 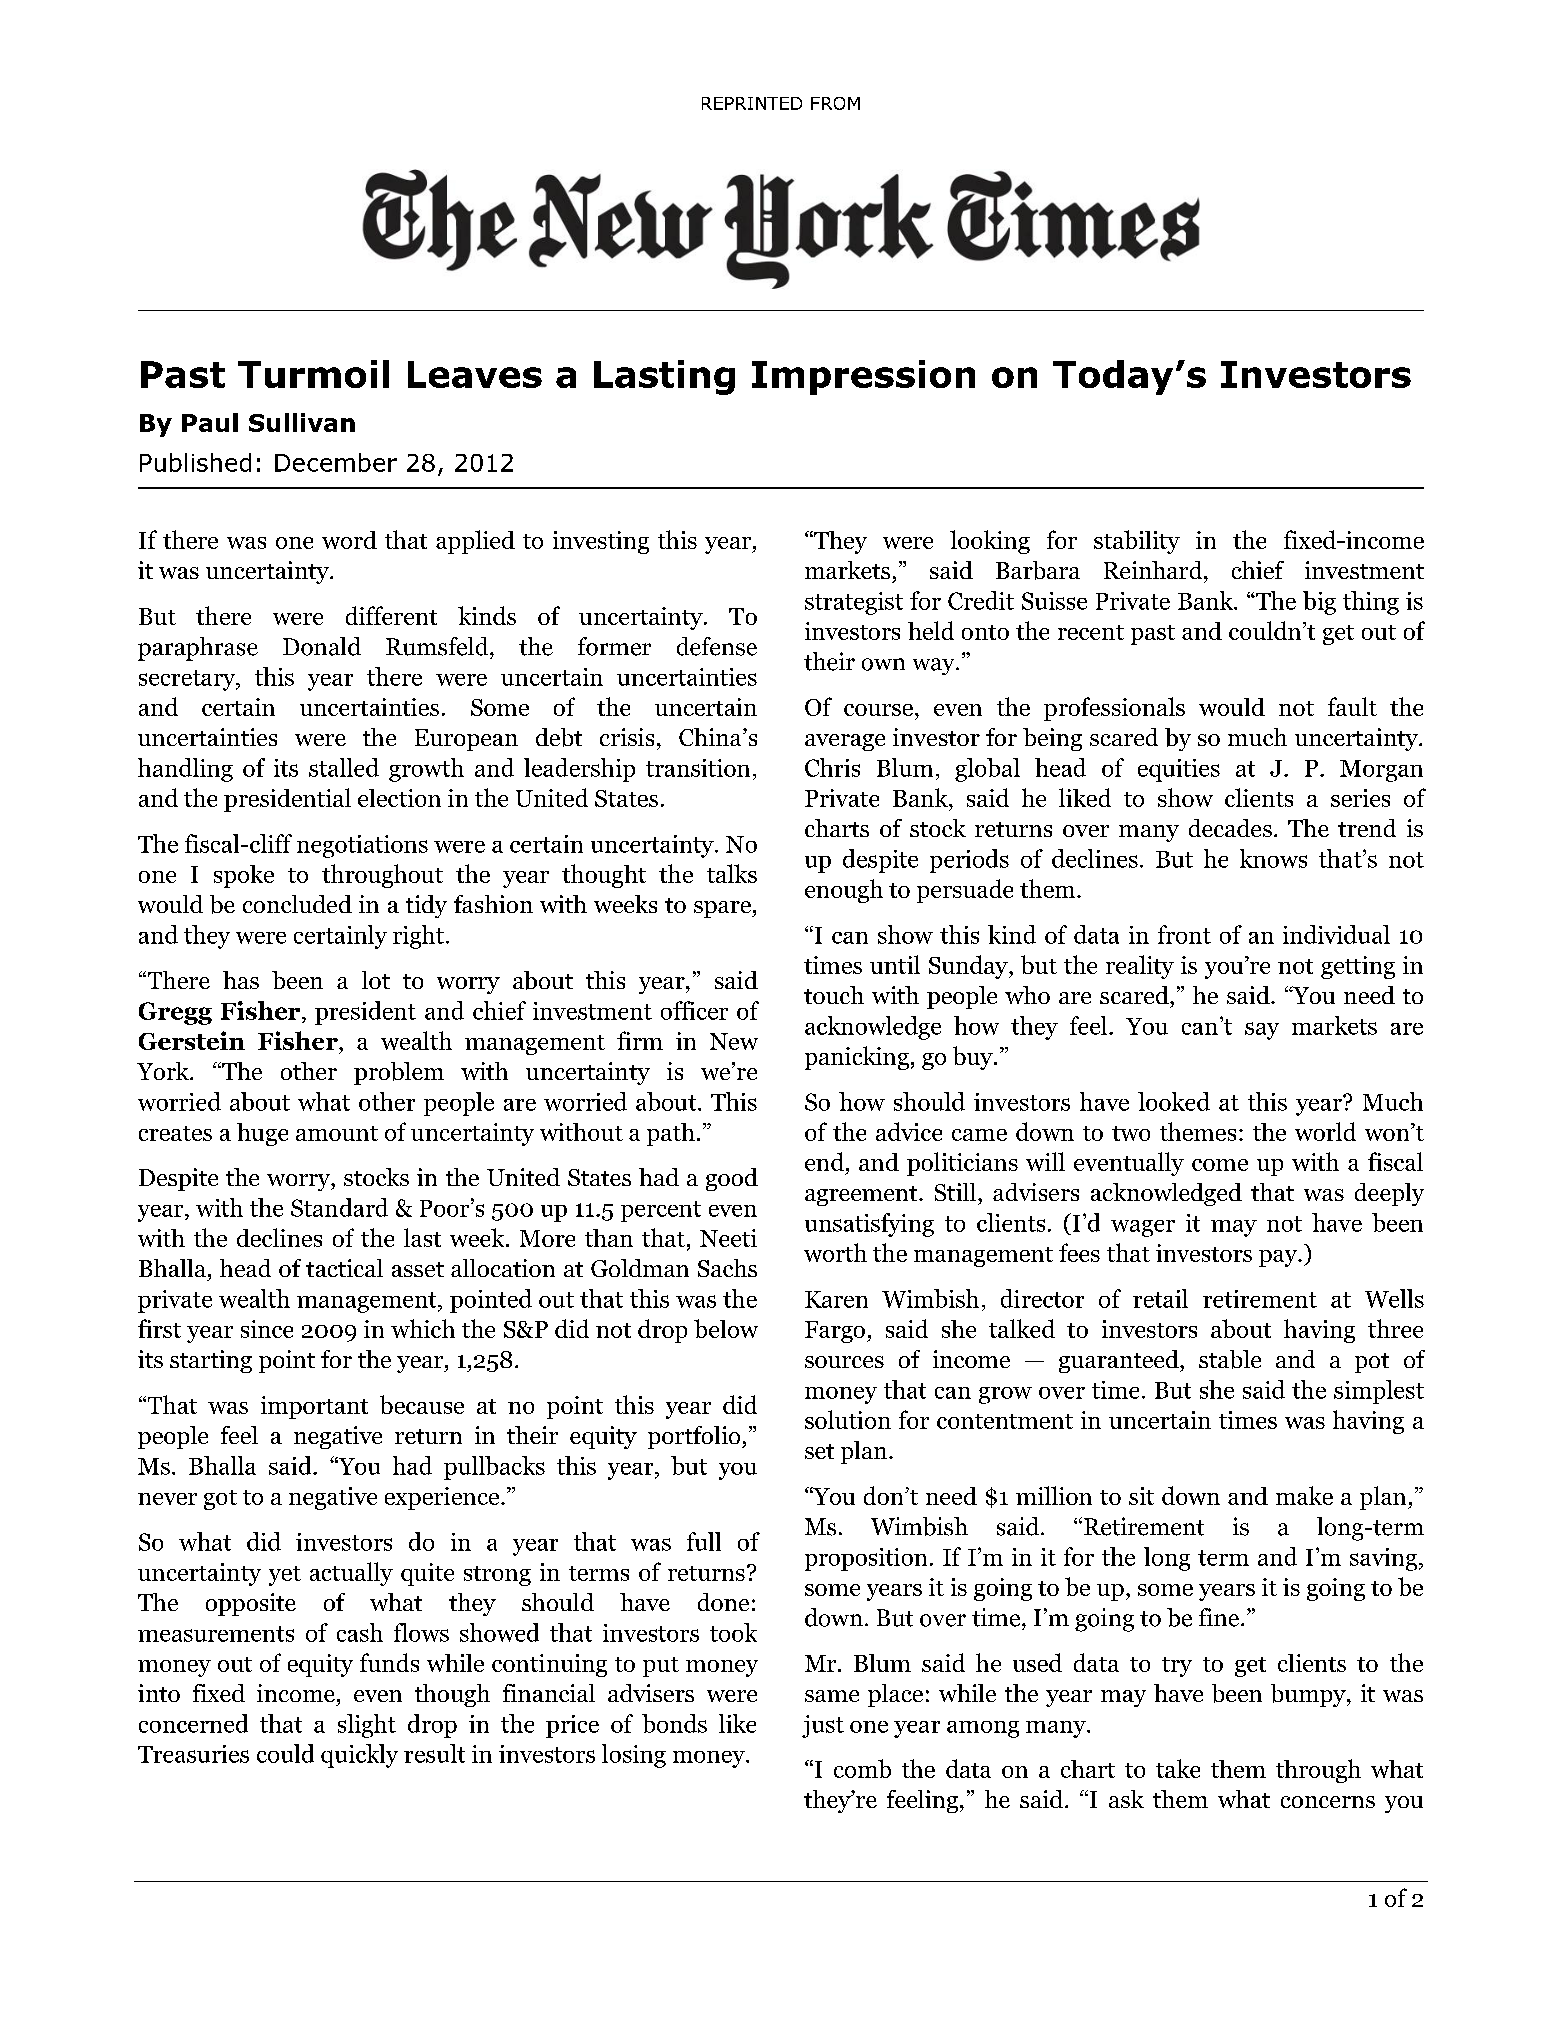 What do you see at coordinates (313, 374) in the screenshot?
I see `Turmoil` at bounding box center [313, 374].
